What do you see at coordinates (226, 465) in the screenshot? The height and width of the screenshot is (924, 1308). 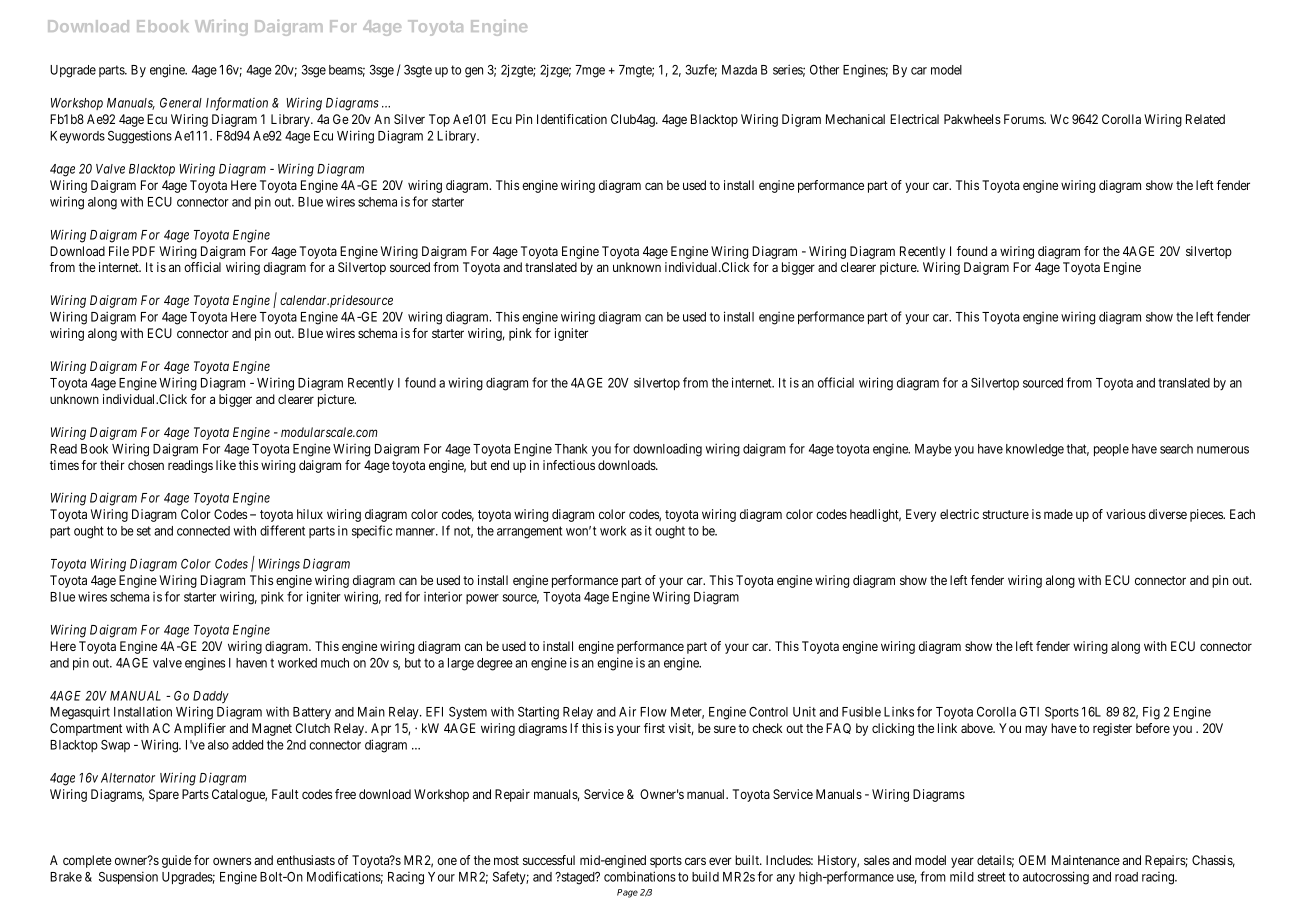 I see `like` at bounding box center [226, 465].
